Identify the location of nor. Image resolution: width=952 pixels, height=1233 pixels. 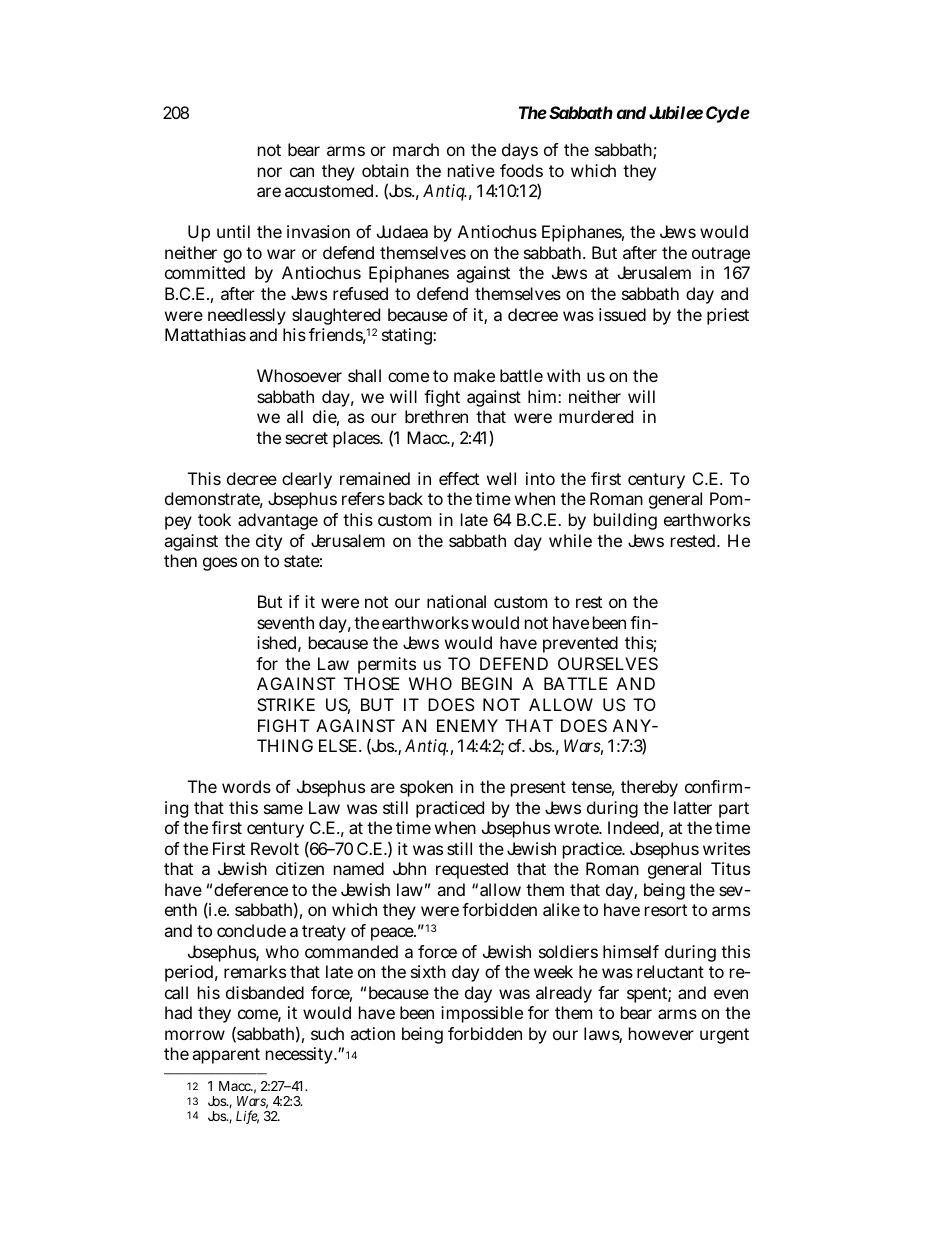
(270, 172).
